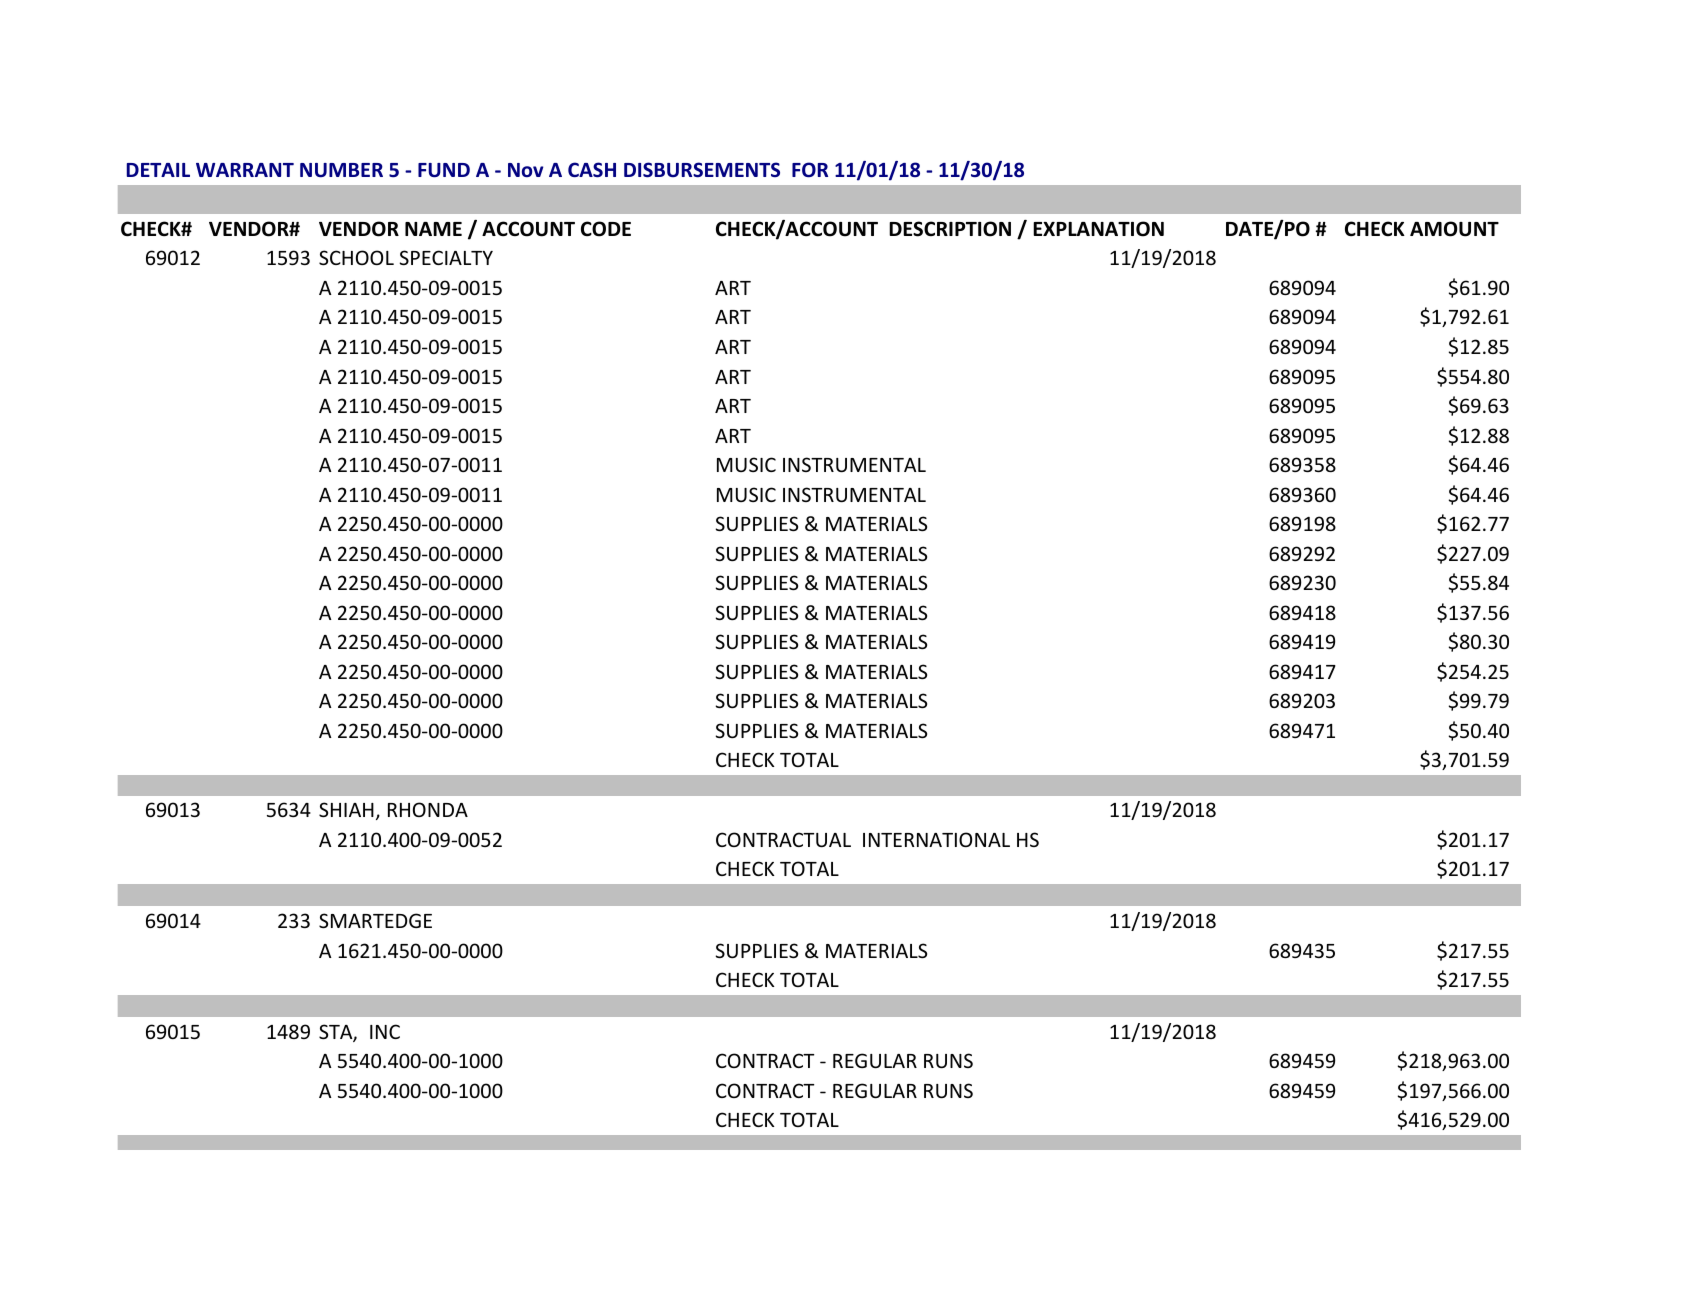 This page has height=1309, width=1694. What do you see at coordinates (428, 809) in the page?
I see `RHONDA` at bounding box center [428, 809].
